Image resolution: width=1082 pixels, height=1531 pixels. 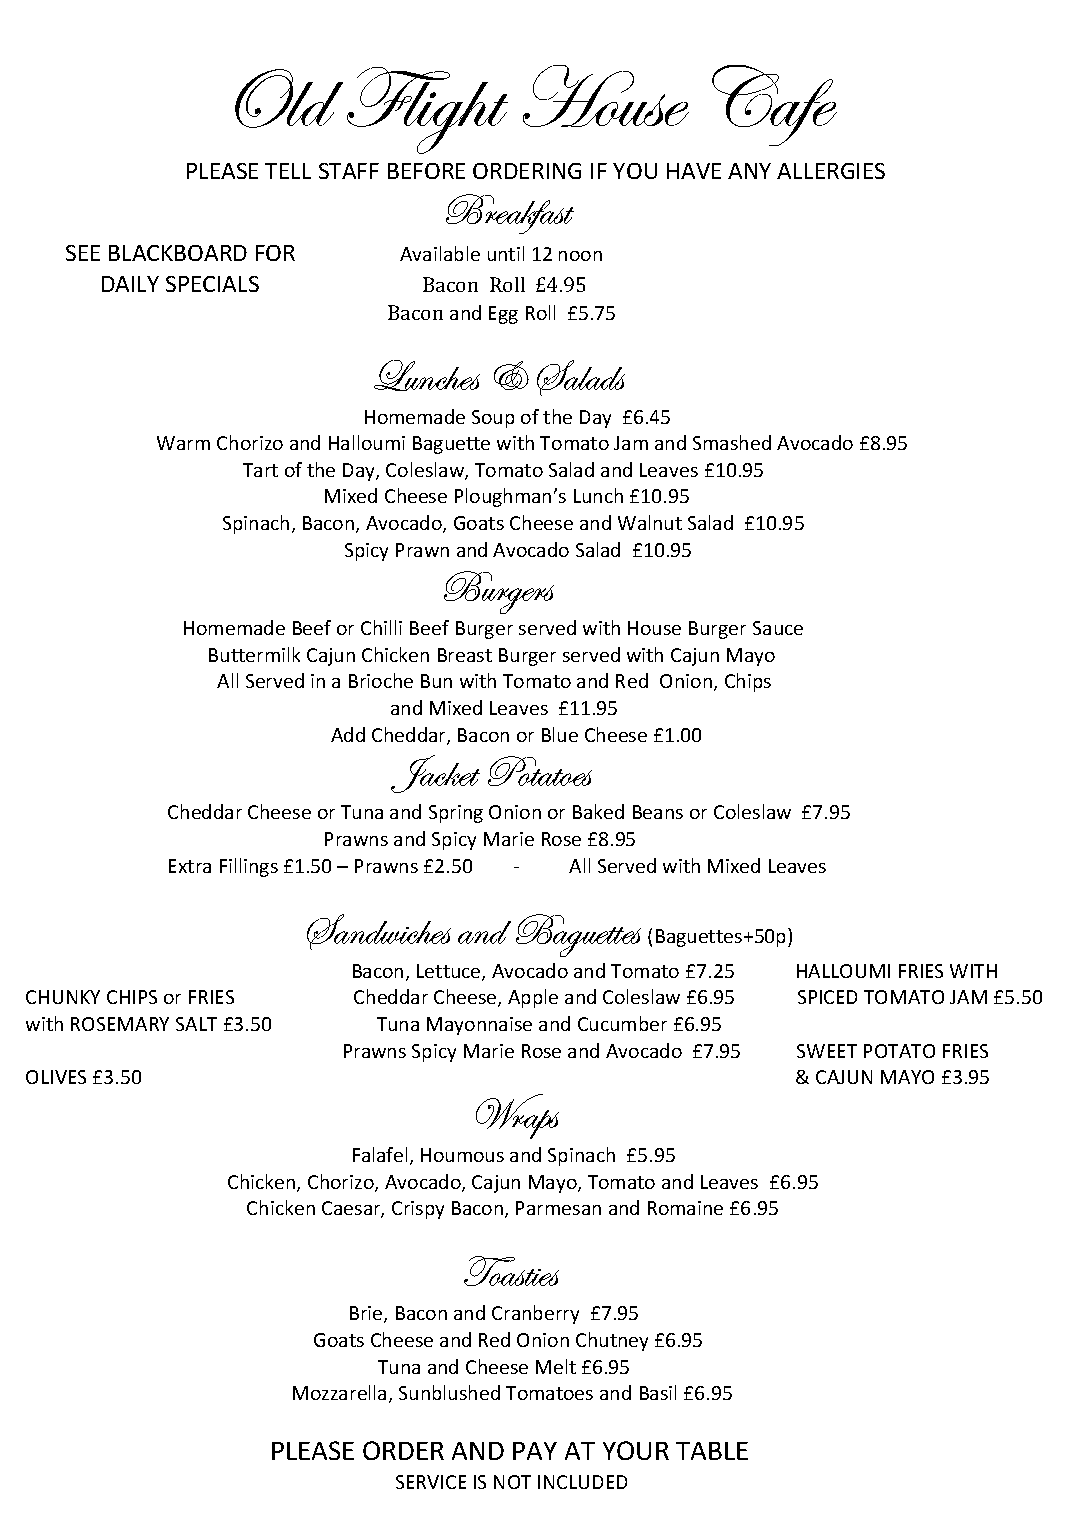 What do you see at coordinates (431, 1482) in the page?
I see `SERVICE` at bounding box center [431, 1482].
